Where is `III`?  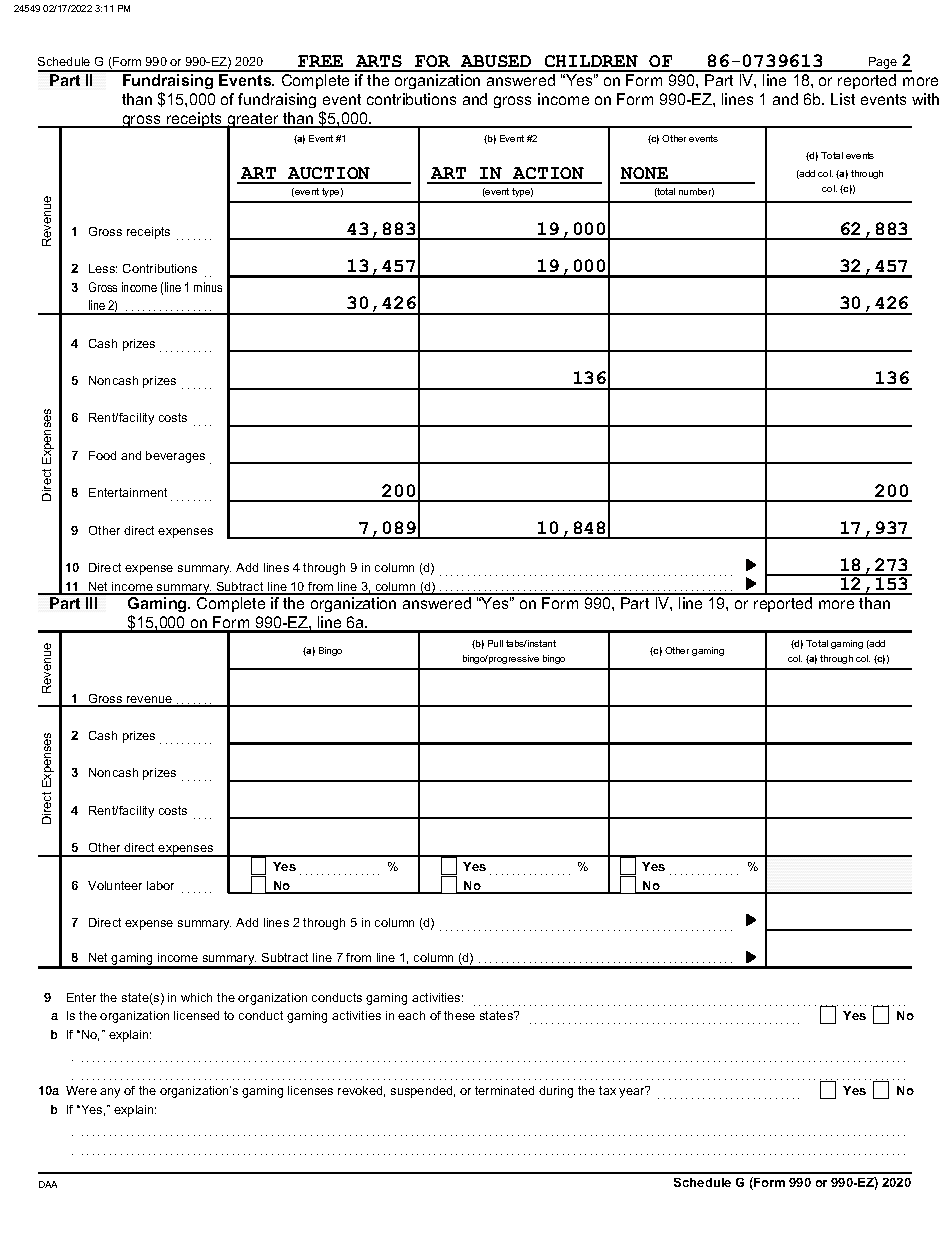 III is located at coordinates (91, 603).
